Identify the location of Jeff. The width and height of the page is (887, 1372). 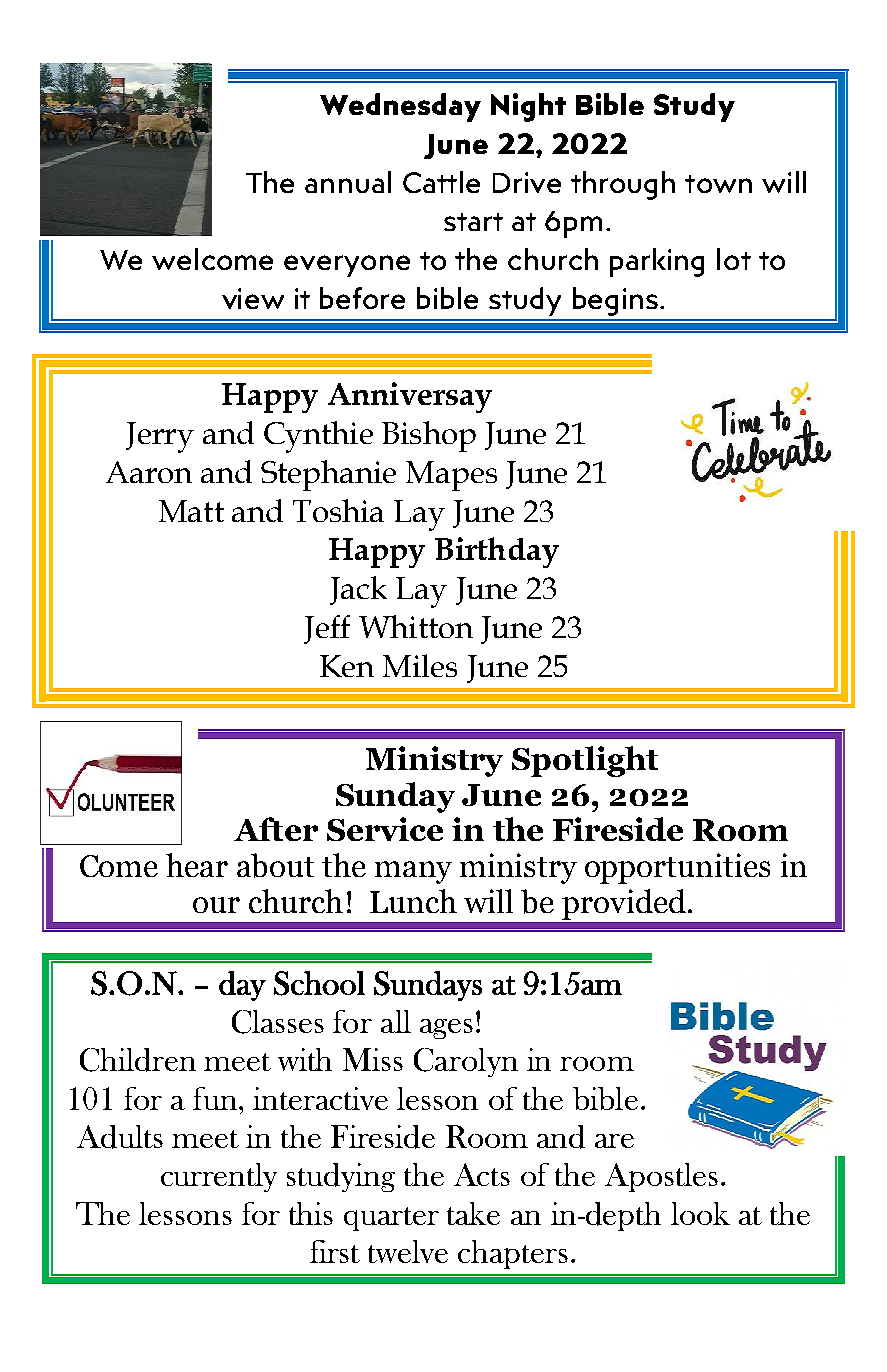
(327, 629).
